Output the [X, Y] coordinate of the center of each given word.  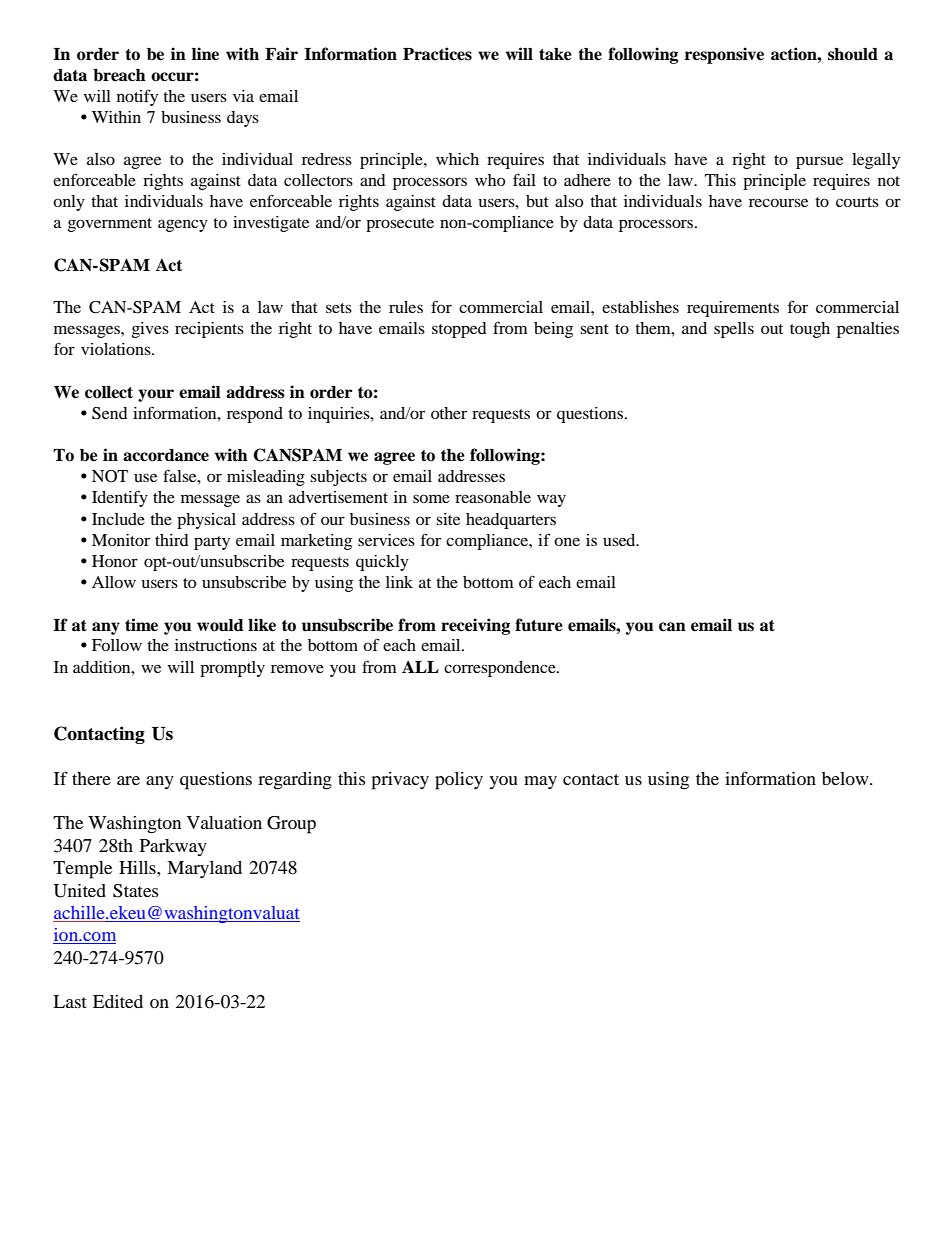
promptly [232, 669]
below [846, 778]
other [449, 413]
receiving [475, 626]
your [156, 395]
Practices [437, 54]
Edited [118, 1001]
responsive [724, 55]
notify [137, 97]
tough [810, 330]
